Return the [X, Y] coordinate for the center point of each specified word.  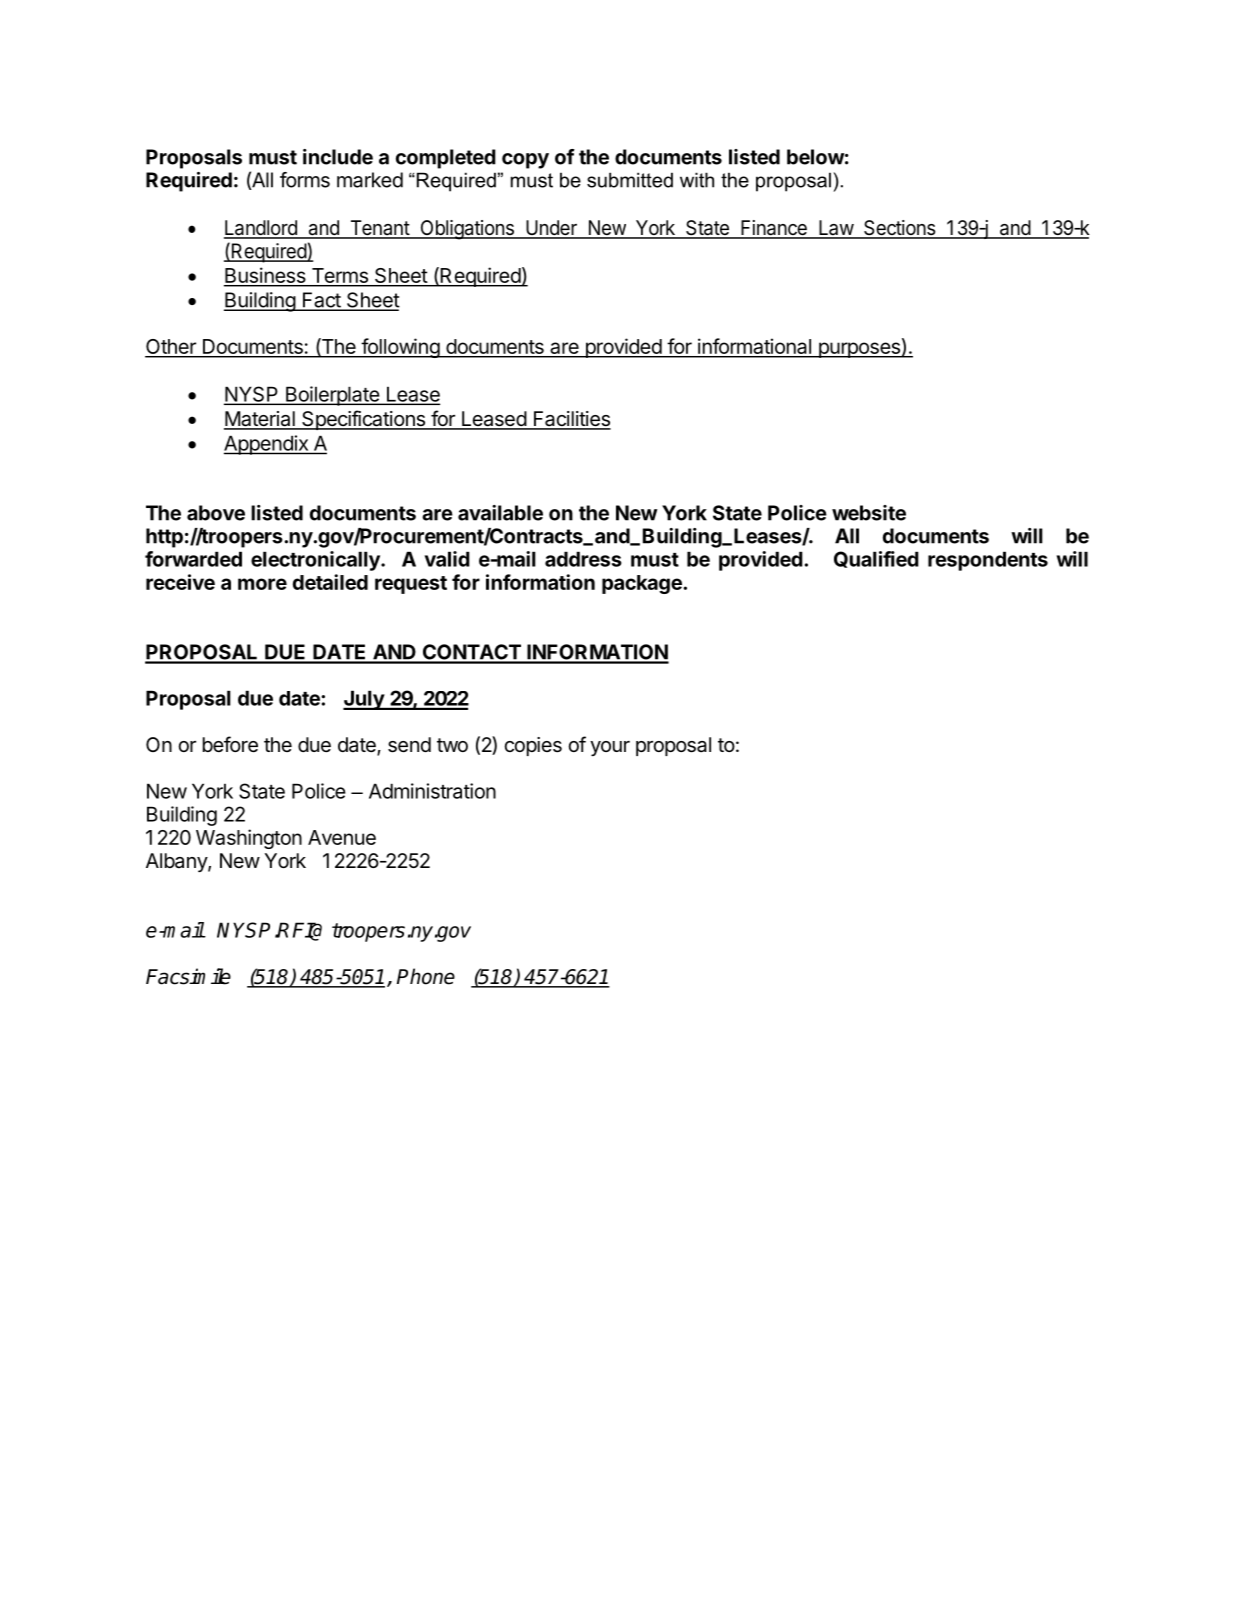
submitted [630, 180]
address [583, 559]
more [262, 584]
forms [305, 180]
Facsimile [188, 976]
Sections [899, 229]
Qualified [876, 559]
